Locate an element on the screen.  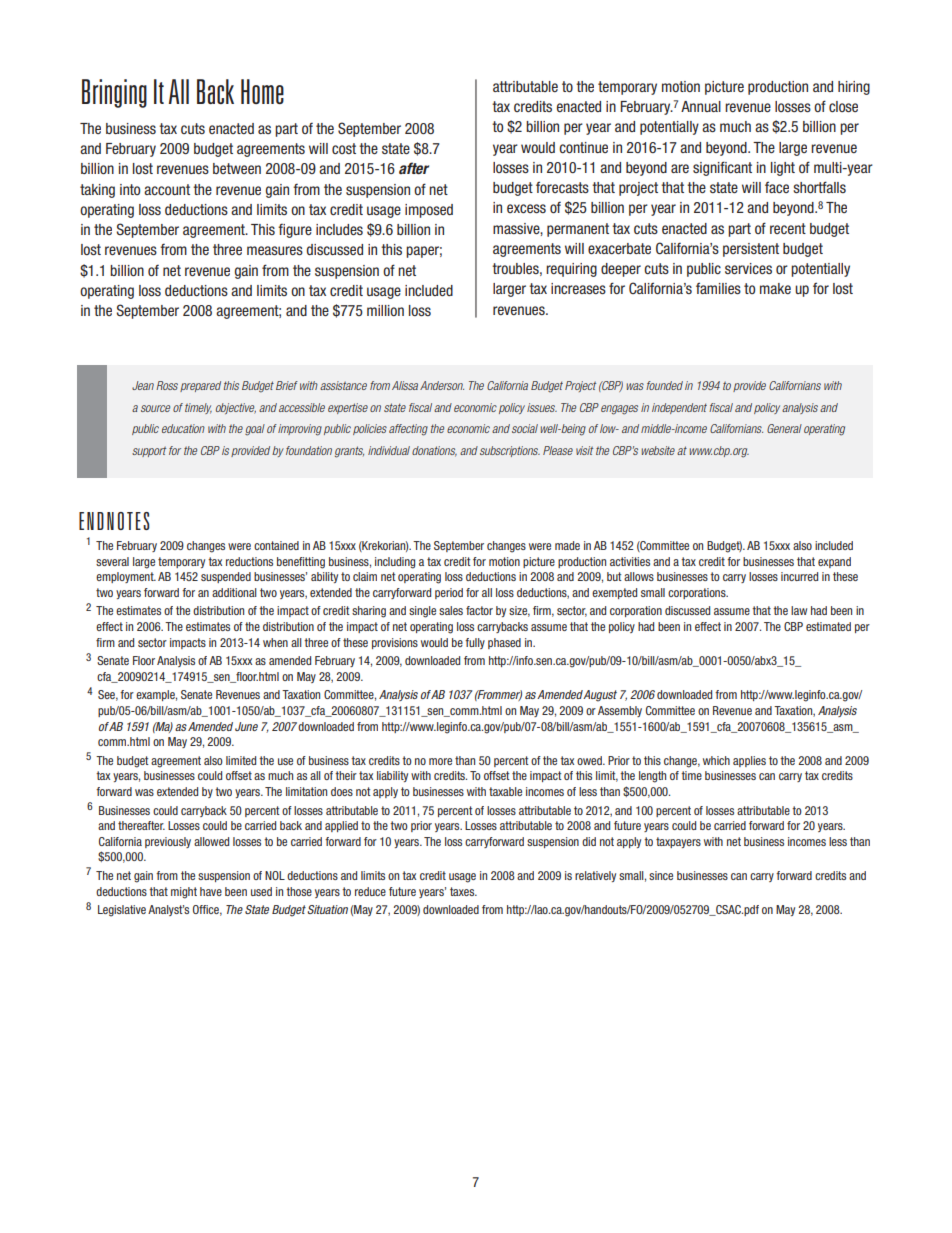
continue is located at coordinates (583, 147).
